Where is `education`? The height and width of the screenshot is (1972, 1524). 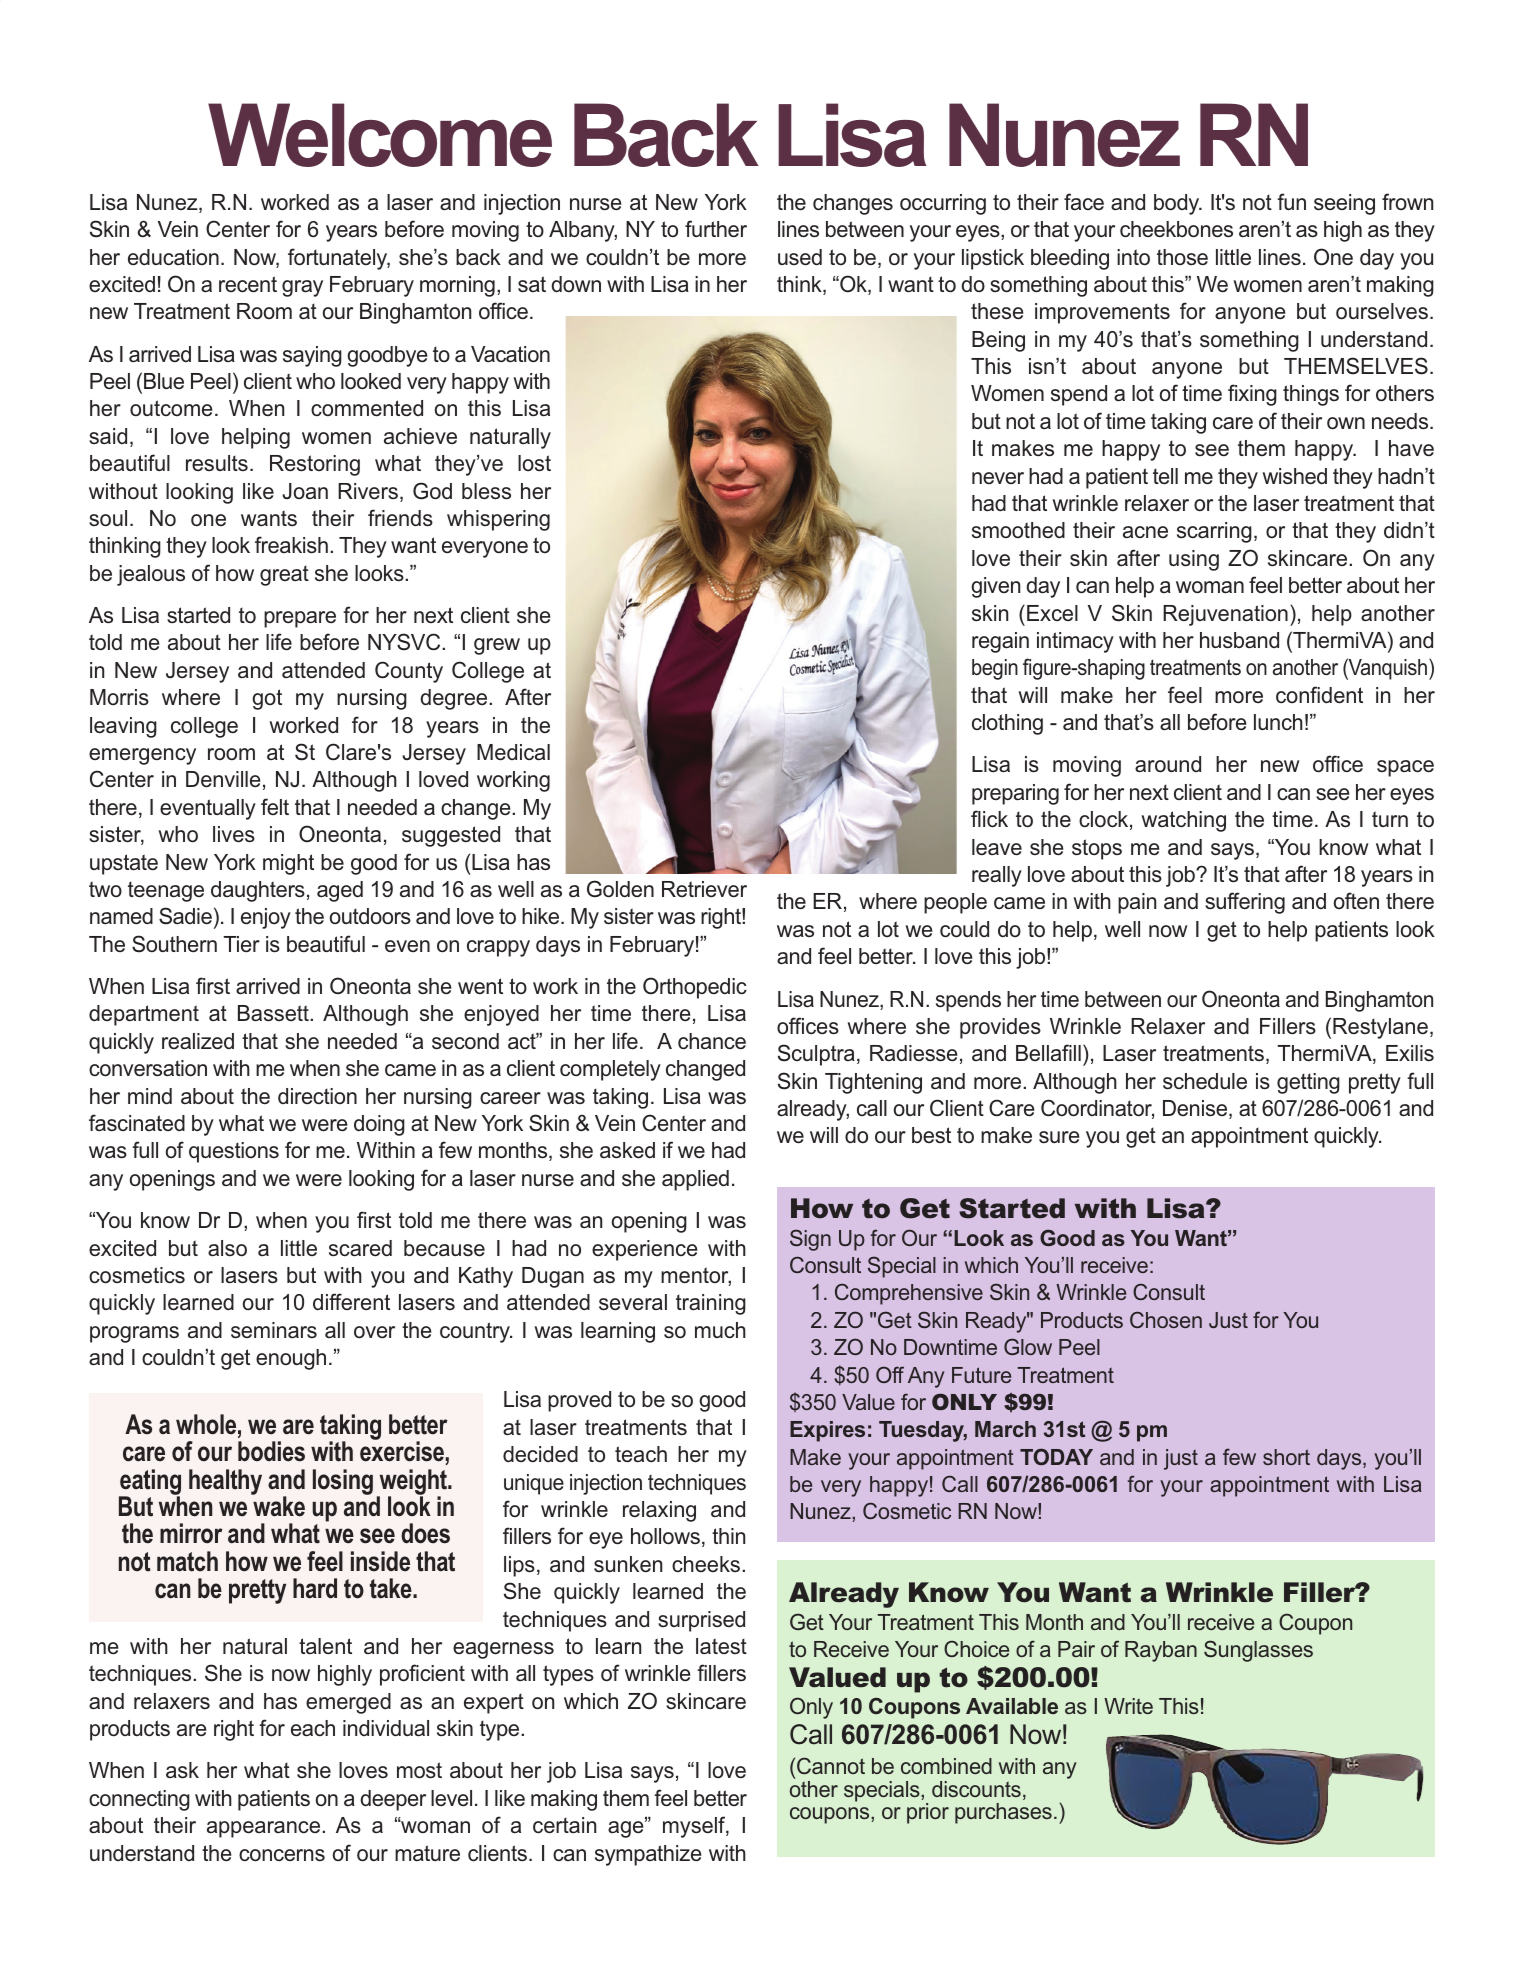 education is located at coordinates (173, 257).
